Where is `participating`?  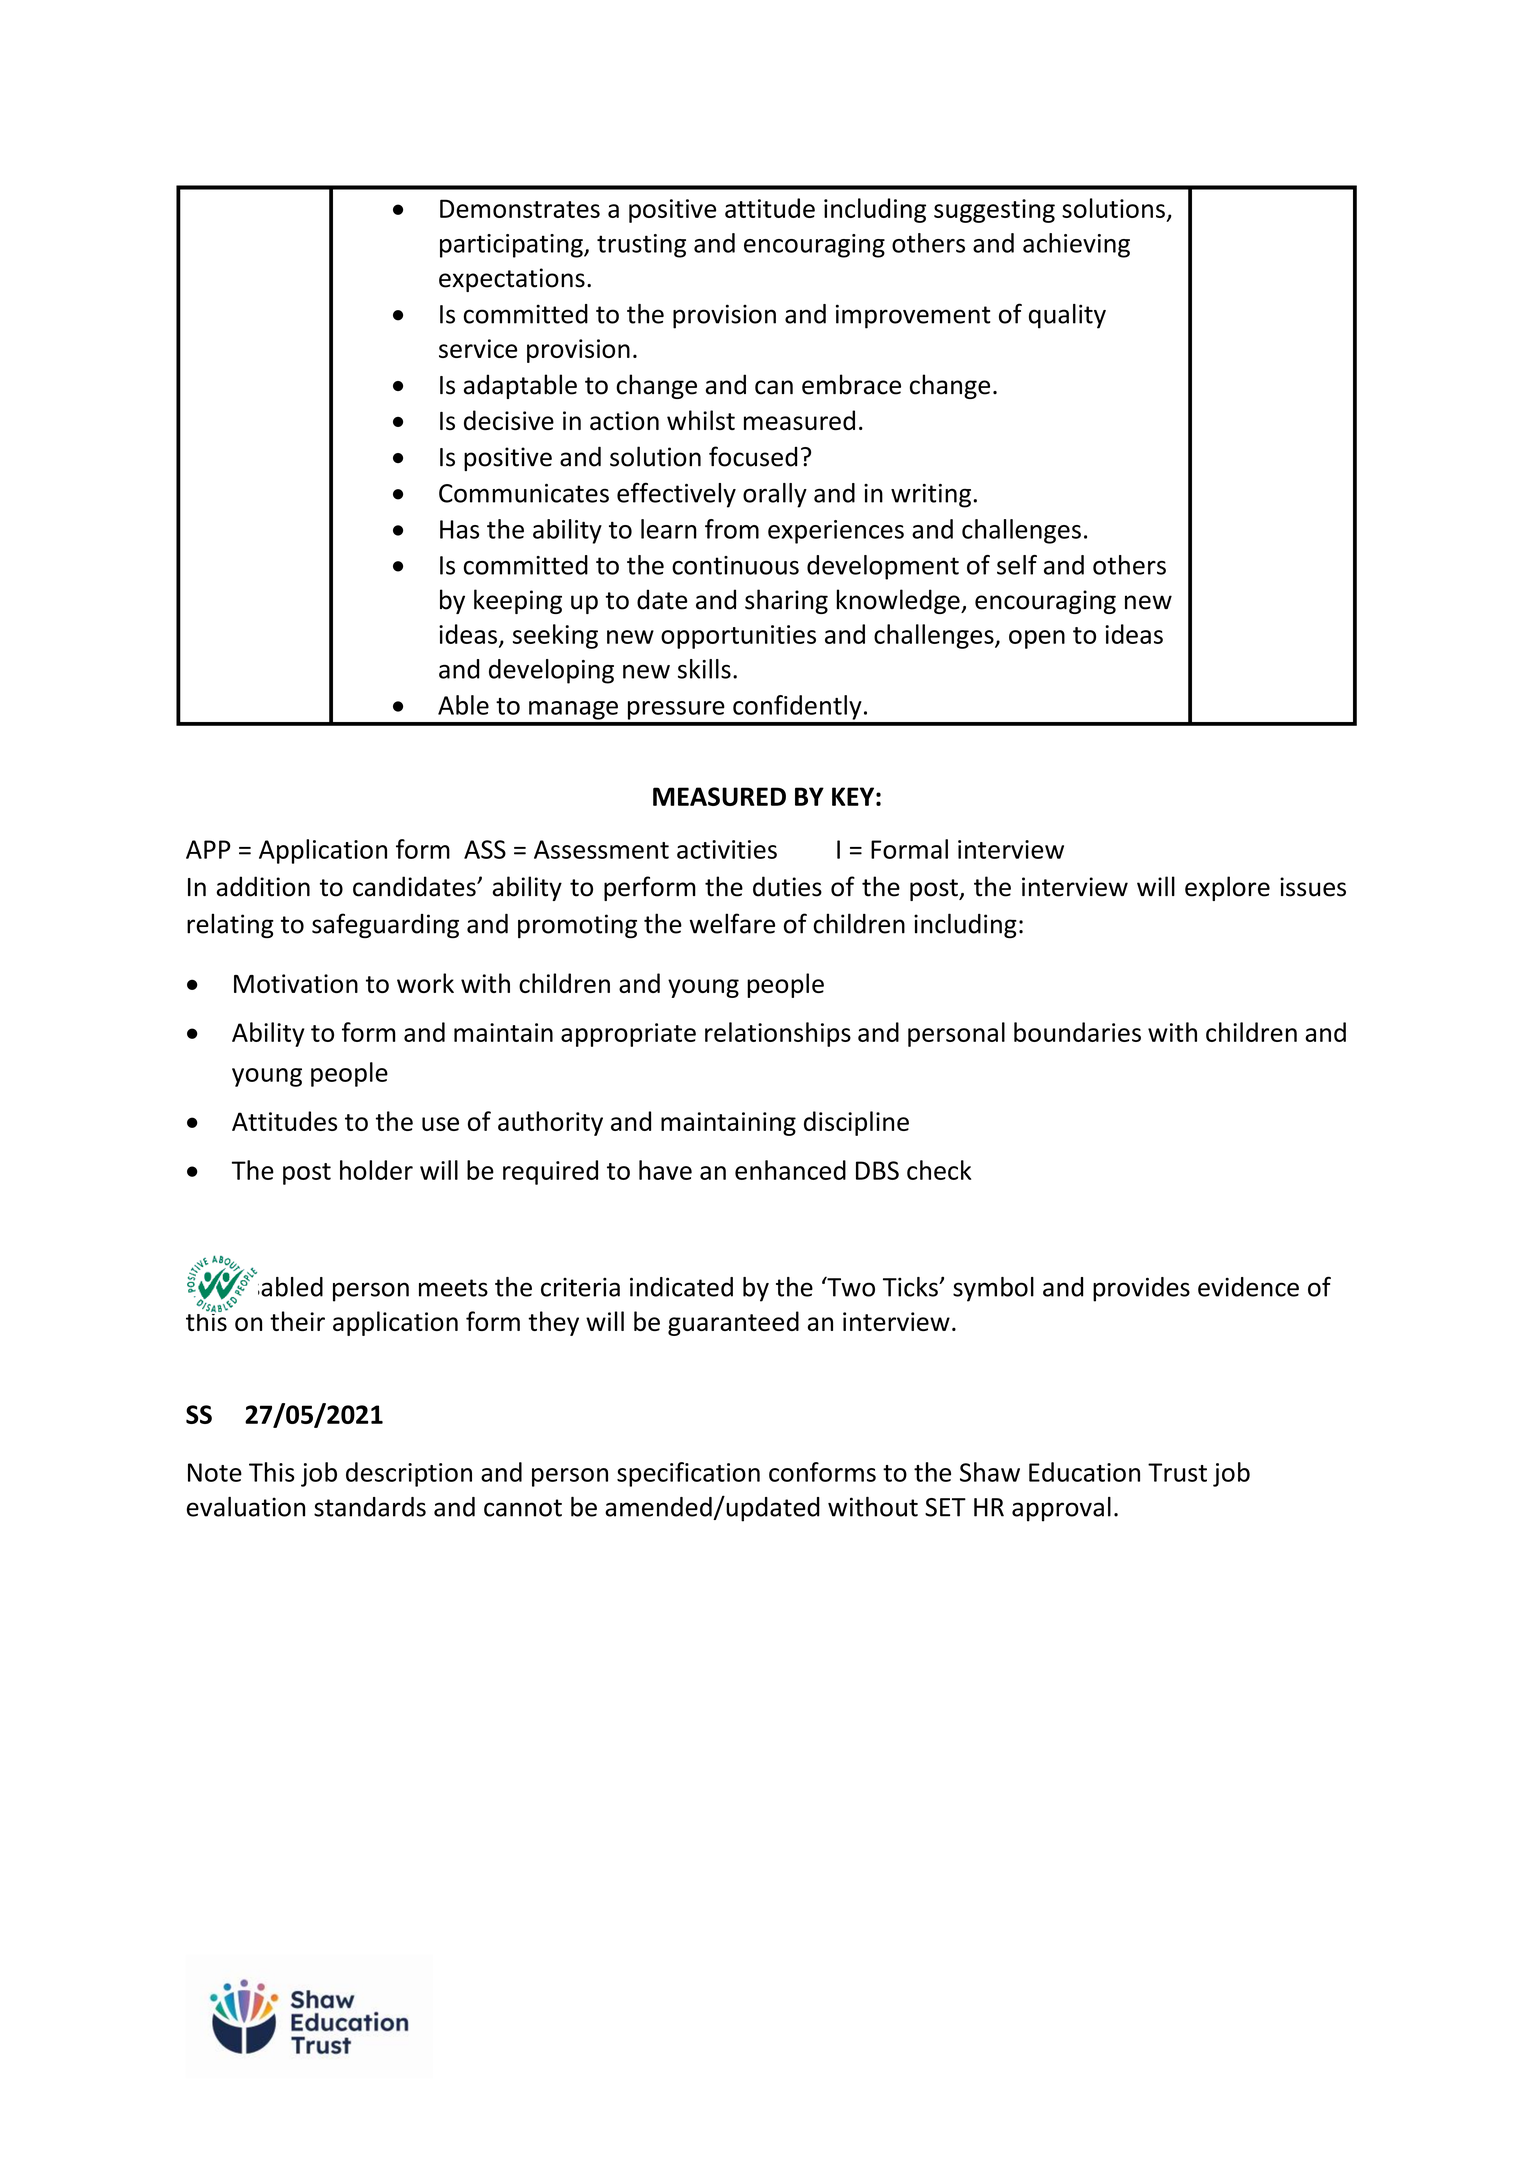 participating is located at coordinates (512, 246).
